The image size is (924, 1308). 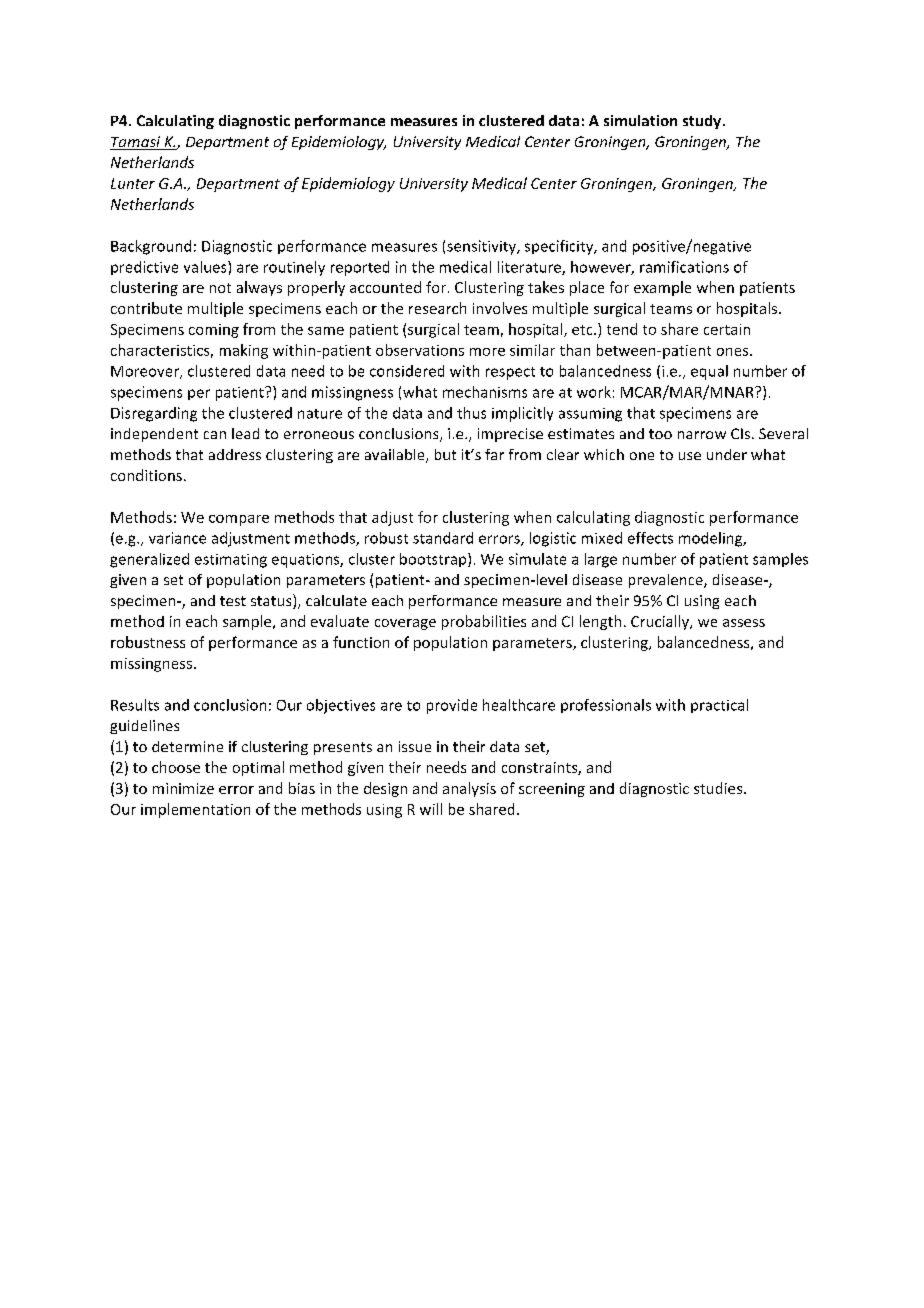 What do you see at coordinates (154, 414) in the screenshot?
I see `Disregarding` at bounding box center [154, 414].
